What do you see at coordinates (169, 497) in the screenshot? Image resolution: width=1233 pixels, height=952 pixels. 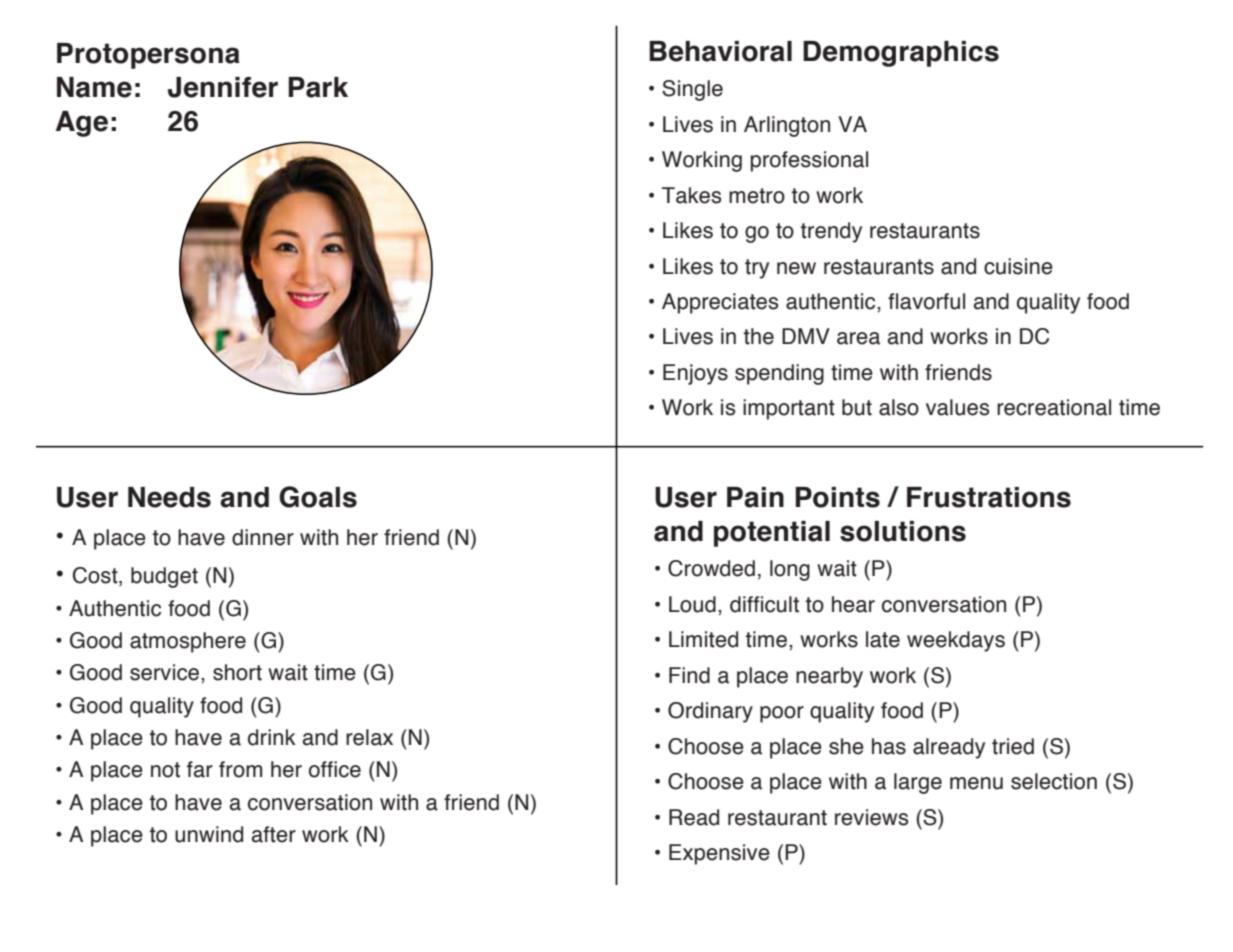 I see `Needs` at bounding box center [169, 497].
